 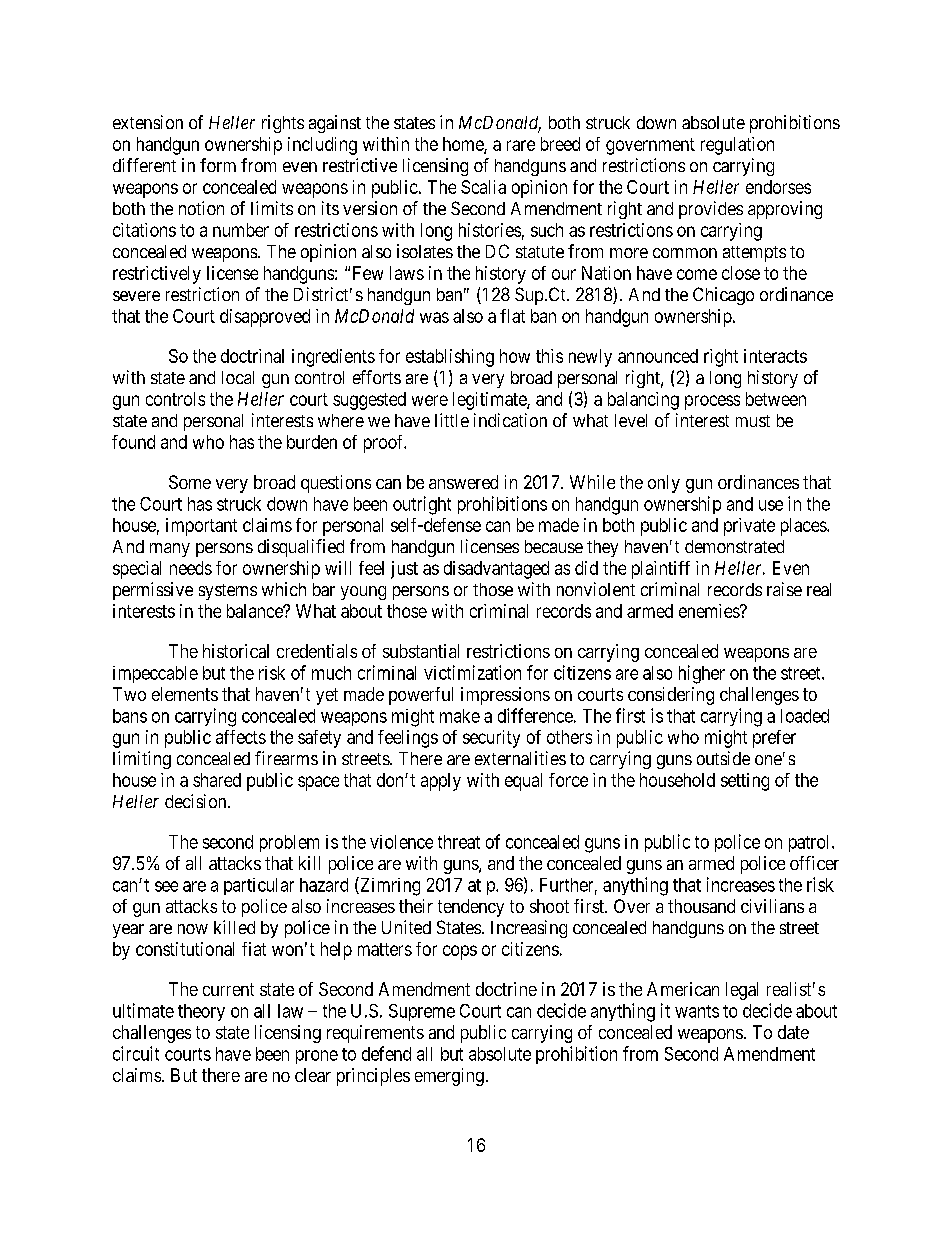 What do you see at coordinates (464, 145) in the image?
I see `home` at bounding box center [464, 145].
